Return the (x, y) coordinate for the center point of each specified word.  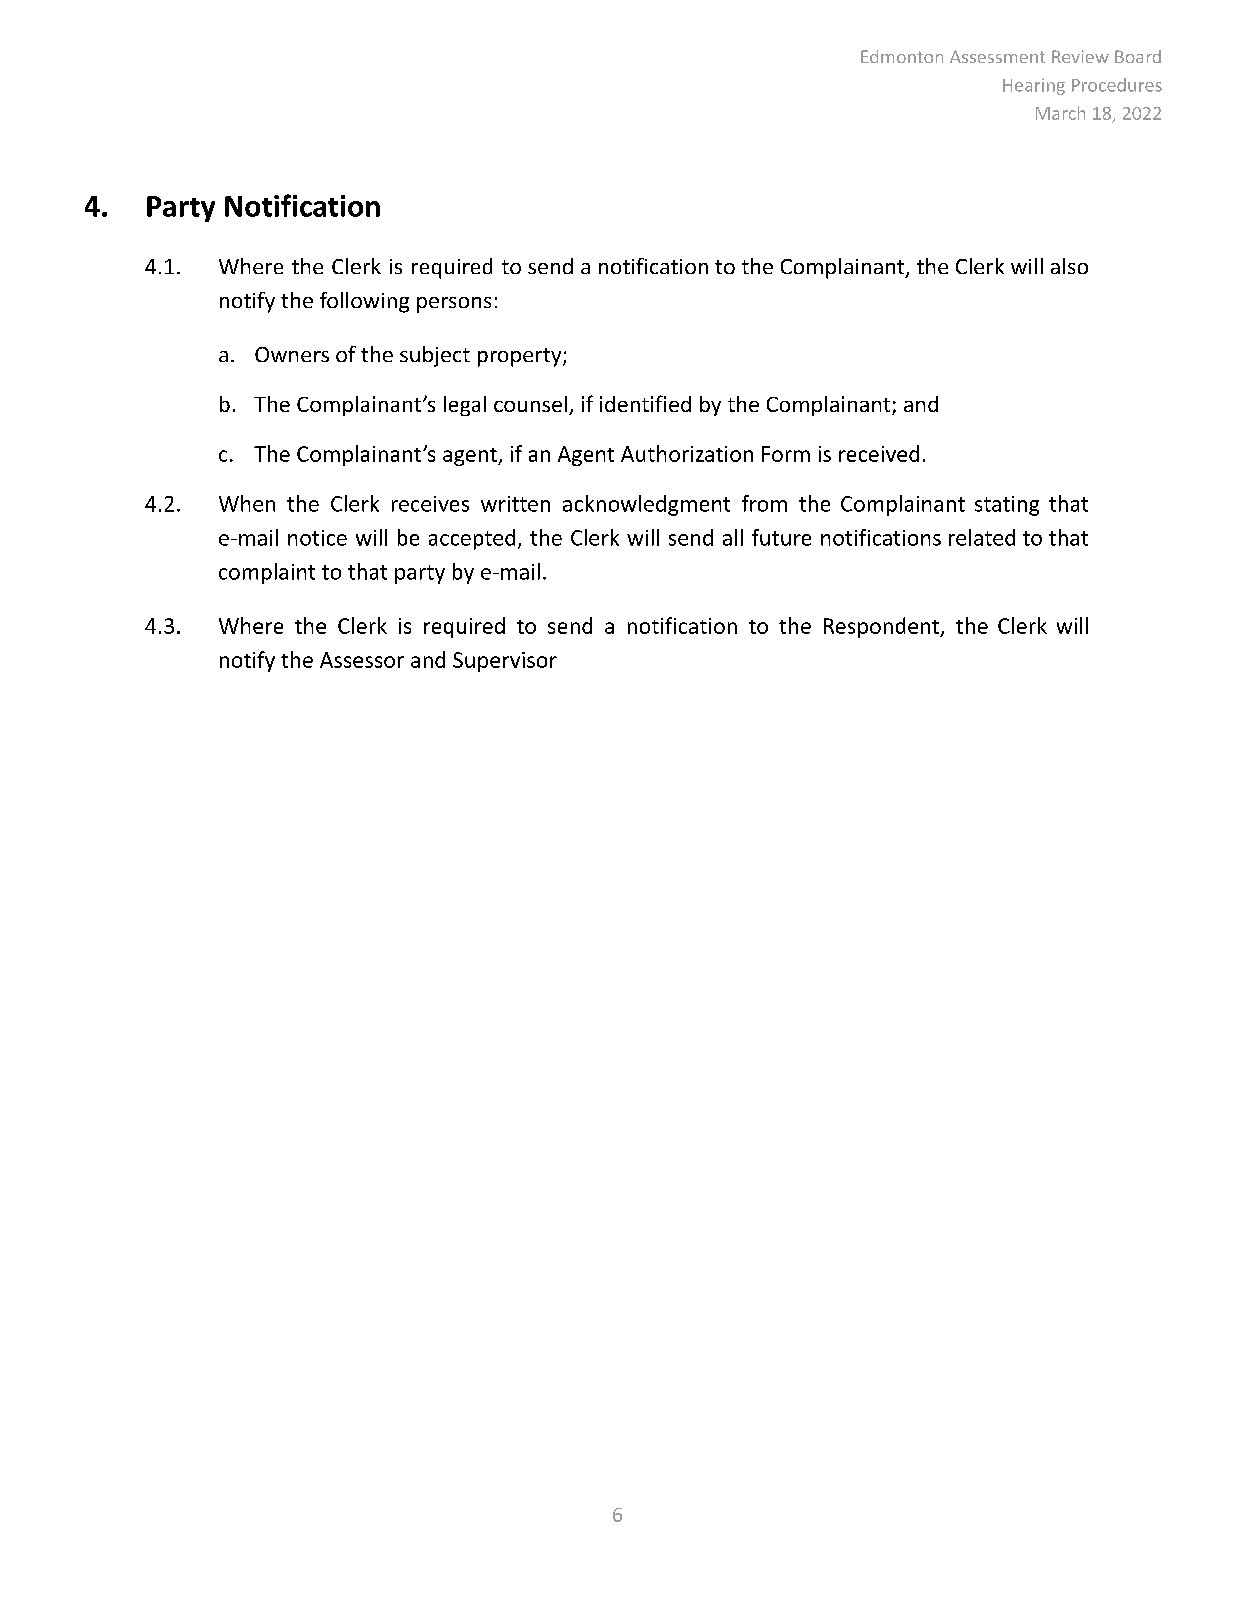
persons (454, 305)
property (521, 357)
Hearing (1034, 86)
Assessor (362, 660)
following (364, 302)
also (1069, 266)
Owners (292, 354)
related (982, 537)
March (1060, 113)
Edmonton (902, 56)
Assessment (997, 56)
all (733, 537)
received (879, 453)
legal (465, 406)
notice (317, 538)
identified (645, 403)
